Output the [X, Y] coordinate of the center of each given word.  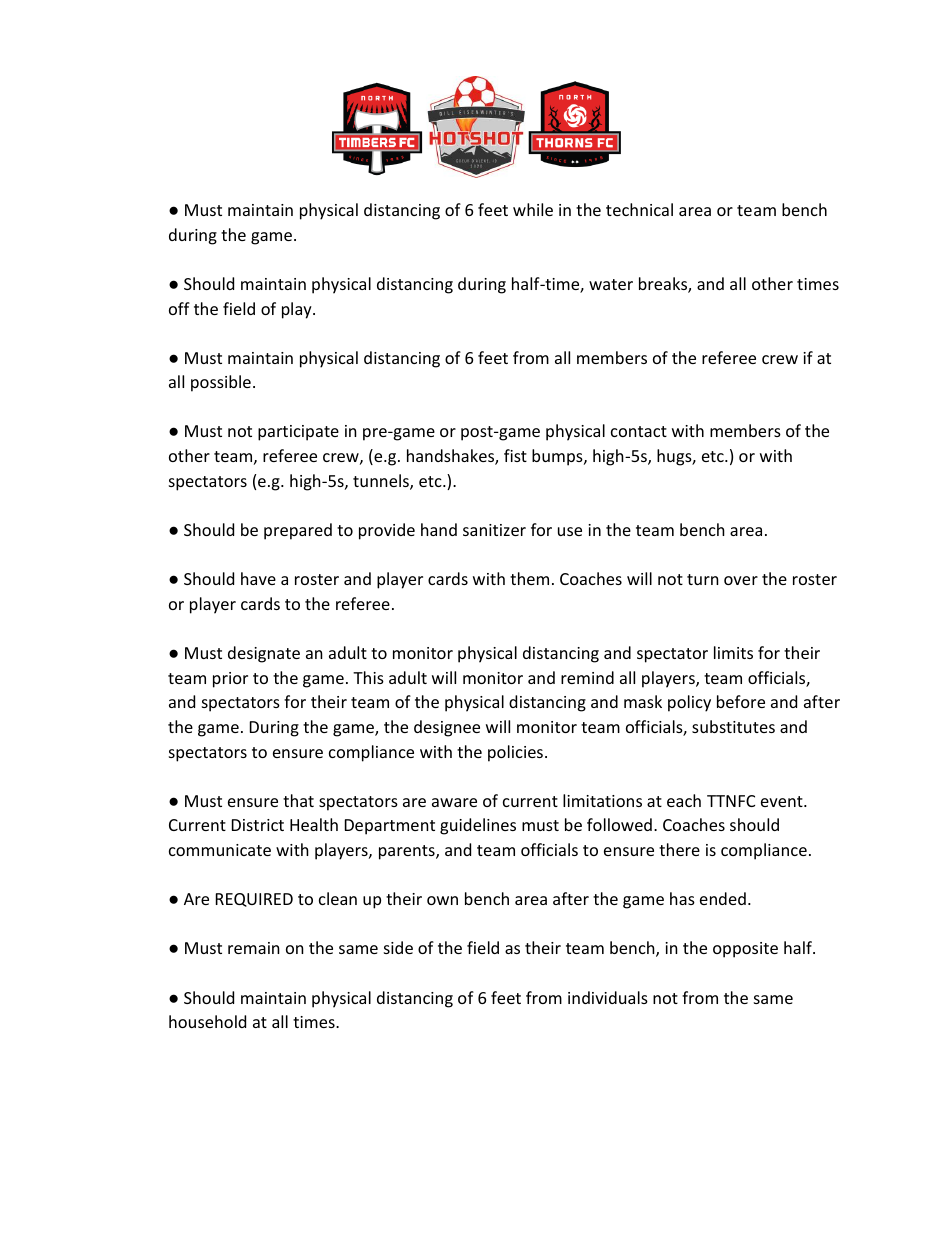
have [258, 578]
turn [703, 579]
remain [254, 948]
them [529, 578]
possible [221, 383]
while [533, 209]
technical [639, 209]
